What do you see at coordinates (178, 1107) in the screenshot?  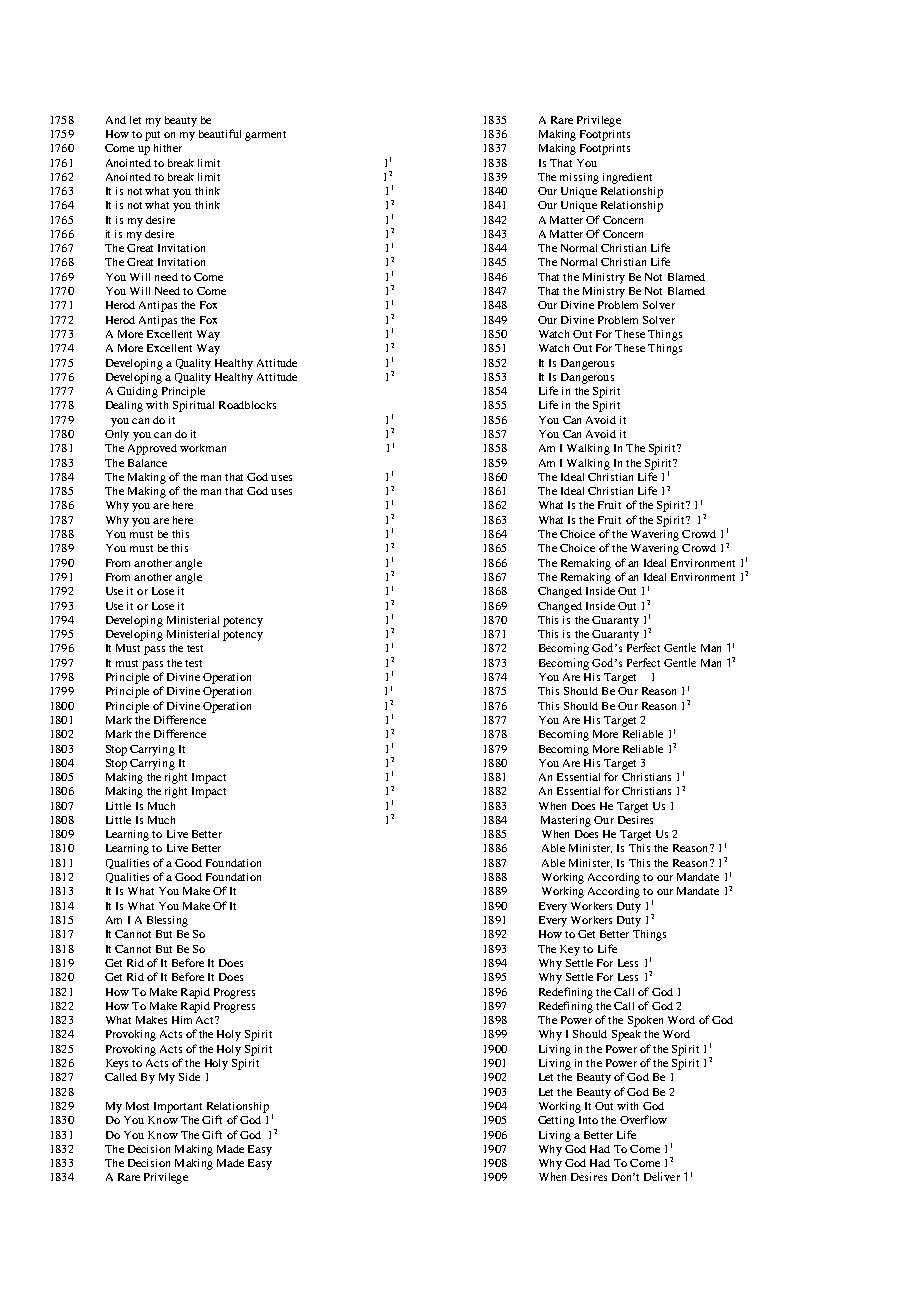 I see `Important` at bounding box center [178, 1107].
